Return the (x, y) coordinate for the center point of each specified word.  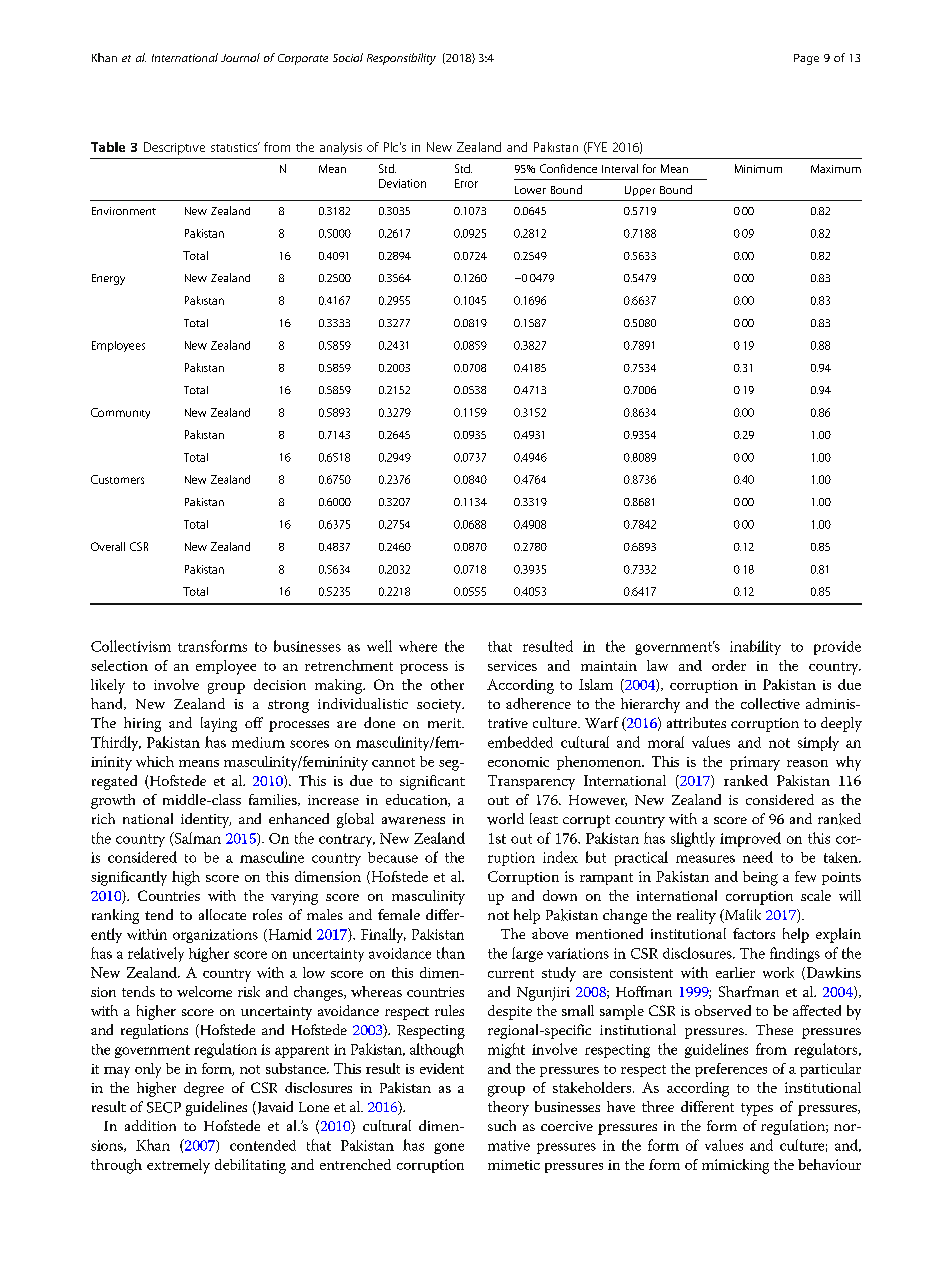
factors (754, 933)
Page (806, 59)
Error (466, 183)
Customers (117, 479)
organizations (215, 936)
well (379, 646)
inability (755, 647)
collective (770, 703)
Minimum (758, 168)
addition (150, 1125)
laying (219, 724)
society (440, 706)
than (451, 953)
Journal (240, 57)
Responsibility (401, 59)
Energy (108, 279)
